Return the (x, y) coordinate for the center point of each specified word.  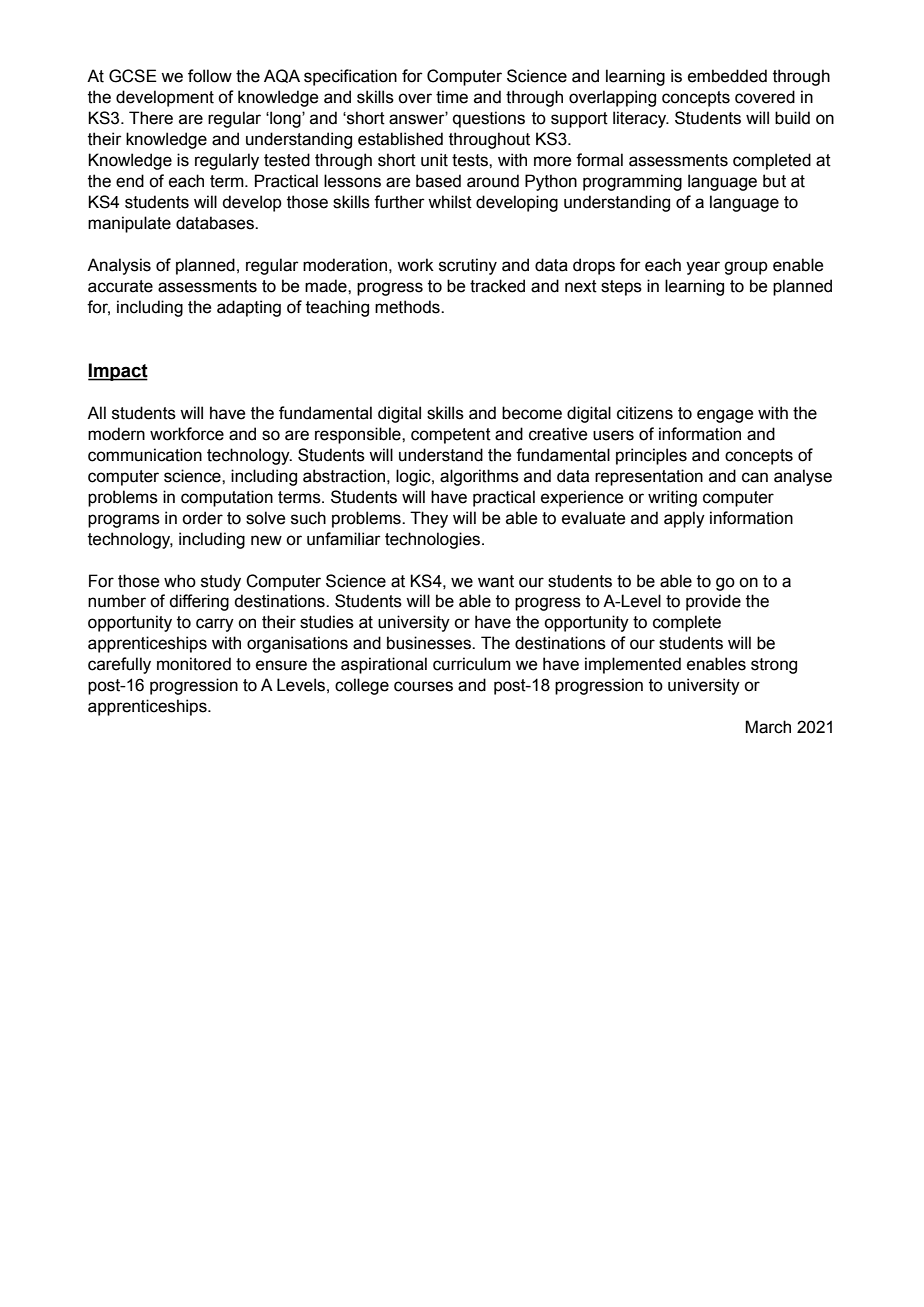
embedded (727, 76)
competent (451, 436)
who (180, 581)
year (703, 268)
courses (423, 686)
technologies (434, 540)
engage (725, 416)
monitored (194, 664)
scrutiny (468, 266)
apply (684, 519)
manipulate (129, 224)
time (452, 97)
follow (210, 76)
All (96, 412)
